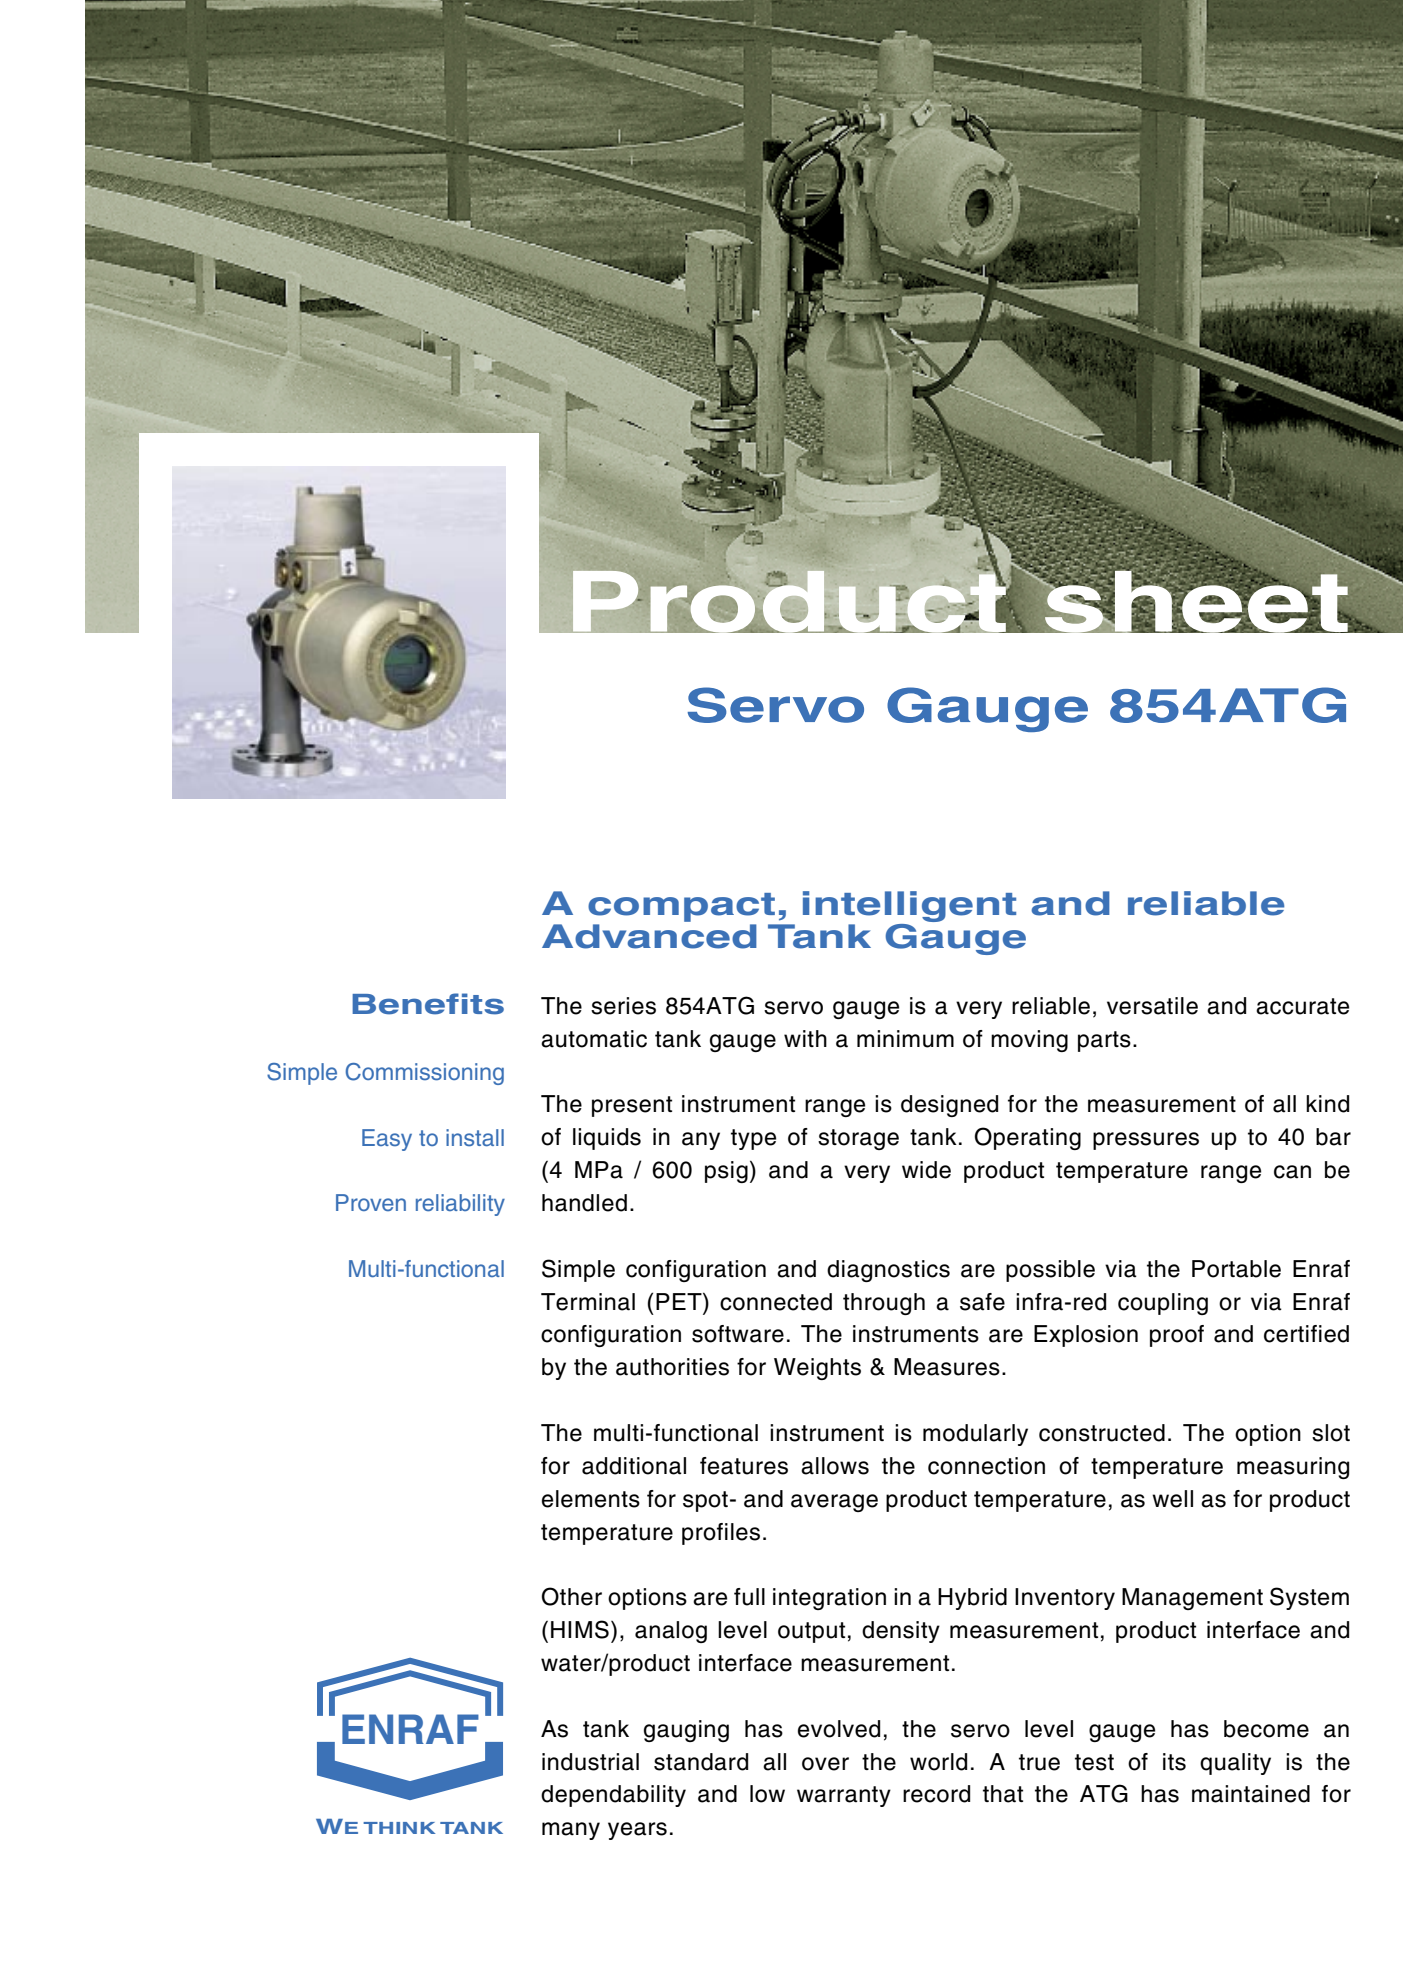  What do you see at coordinates (888, 1271) in the screenshot?
I see `diagnostics` at bounding box center [888, 1271].
